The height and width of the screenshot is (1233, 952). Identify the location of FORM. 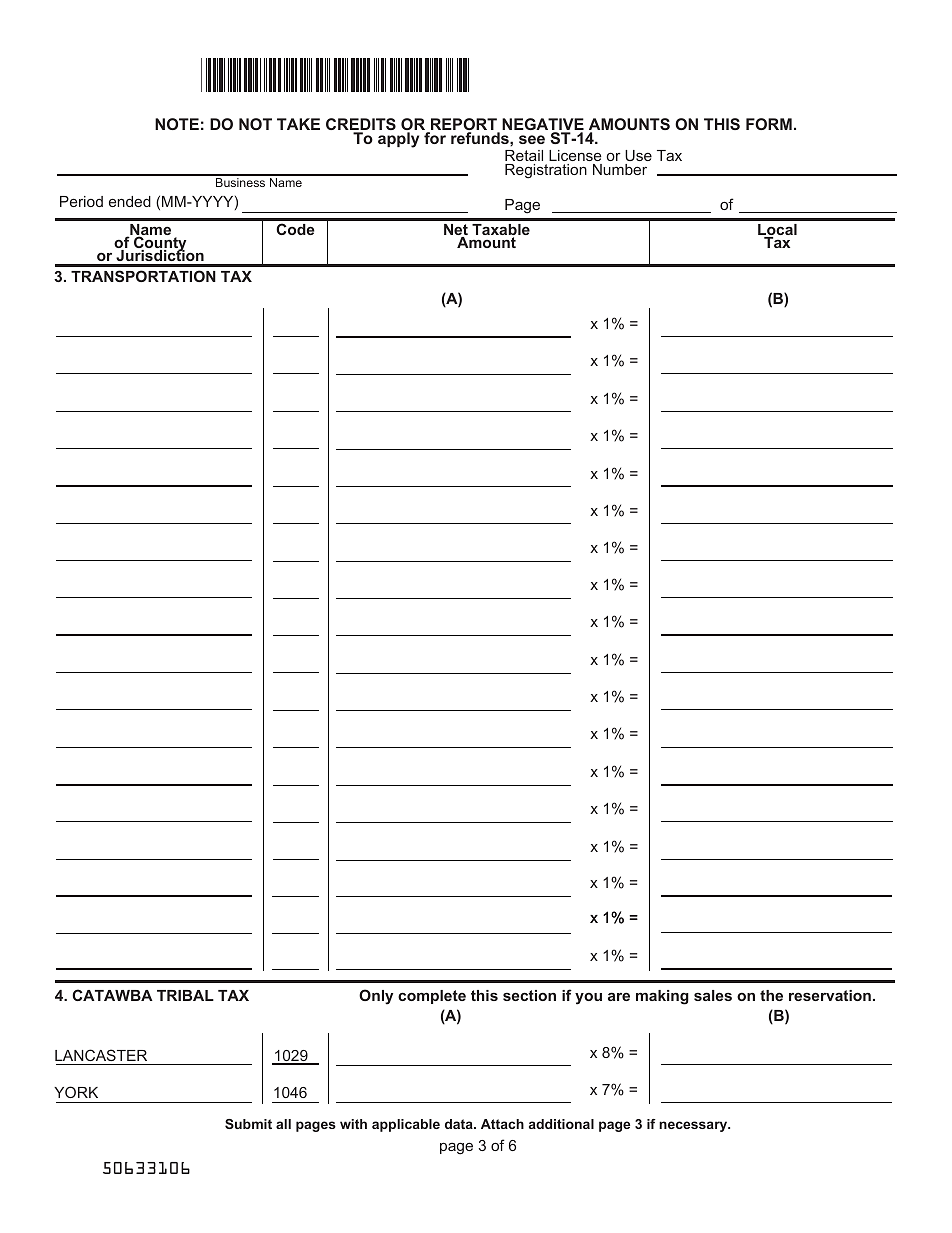
(769, 124).
